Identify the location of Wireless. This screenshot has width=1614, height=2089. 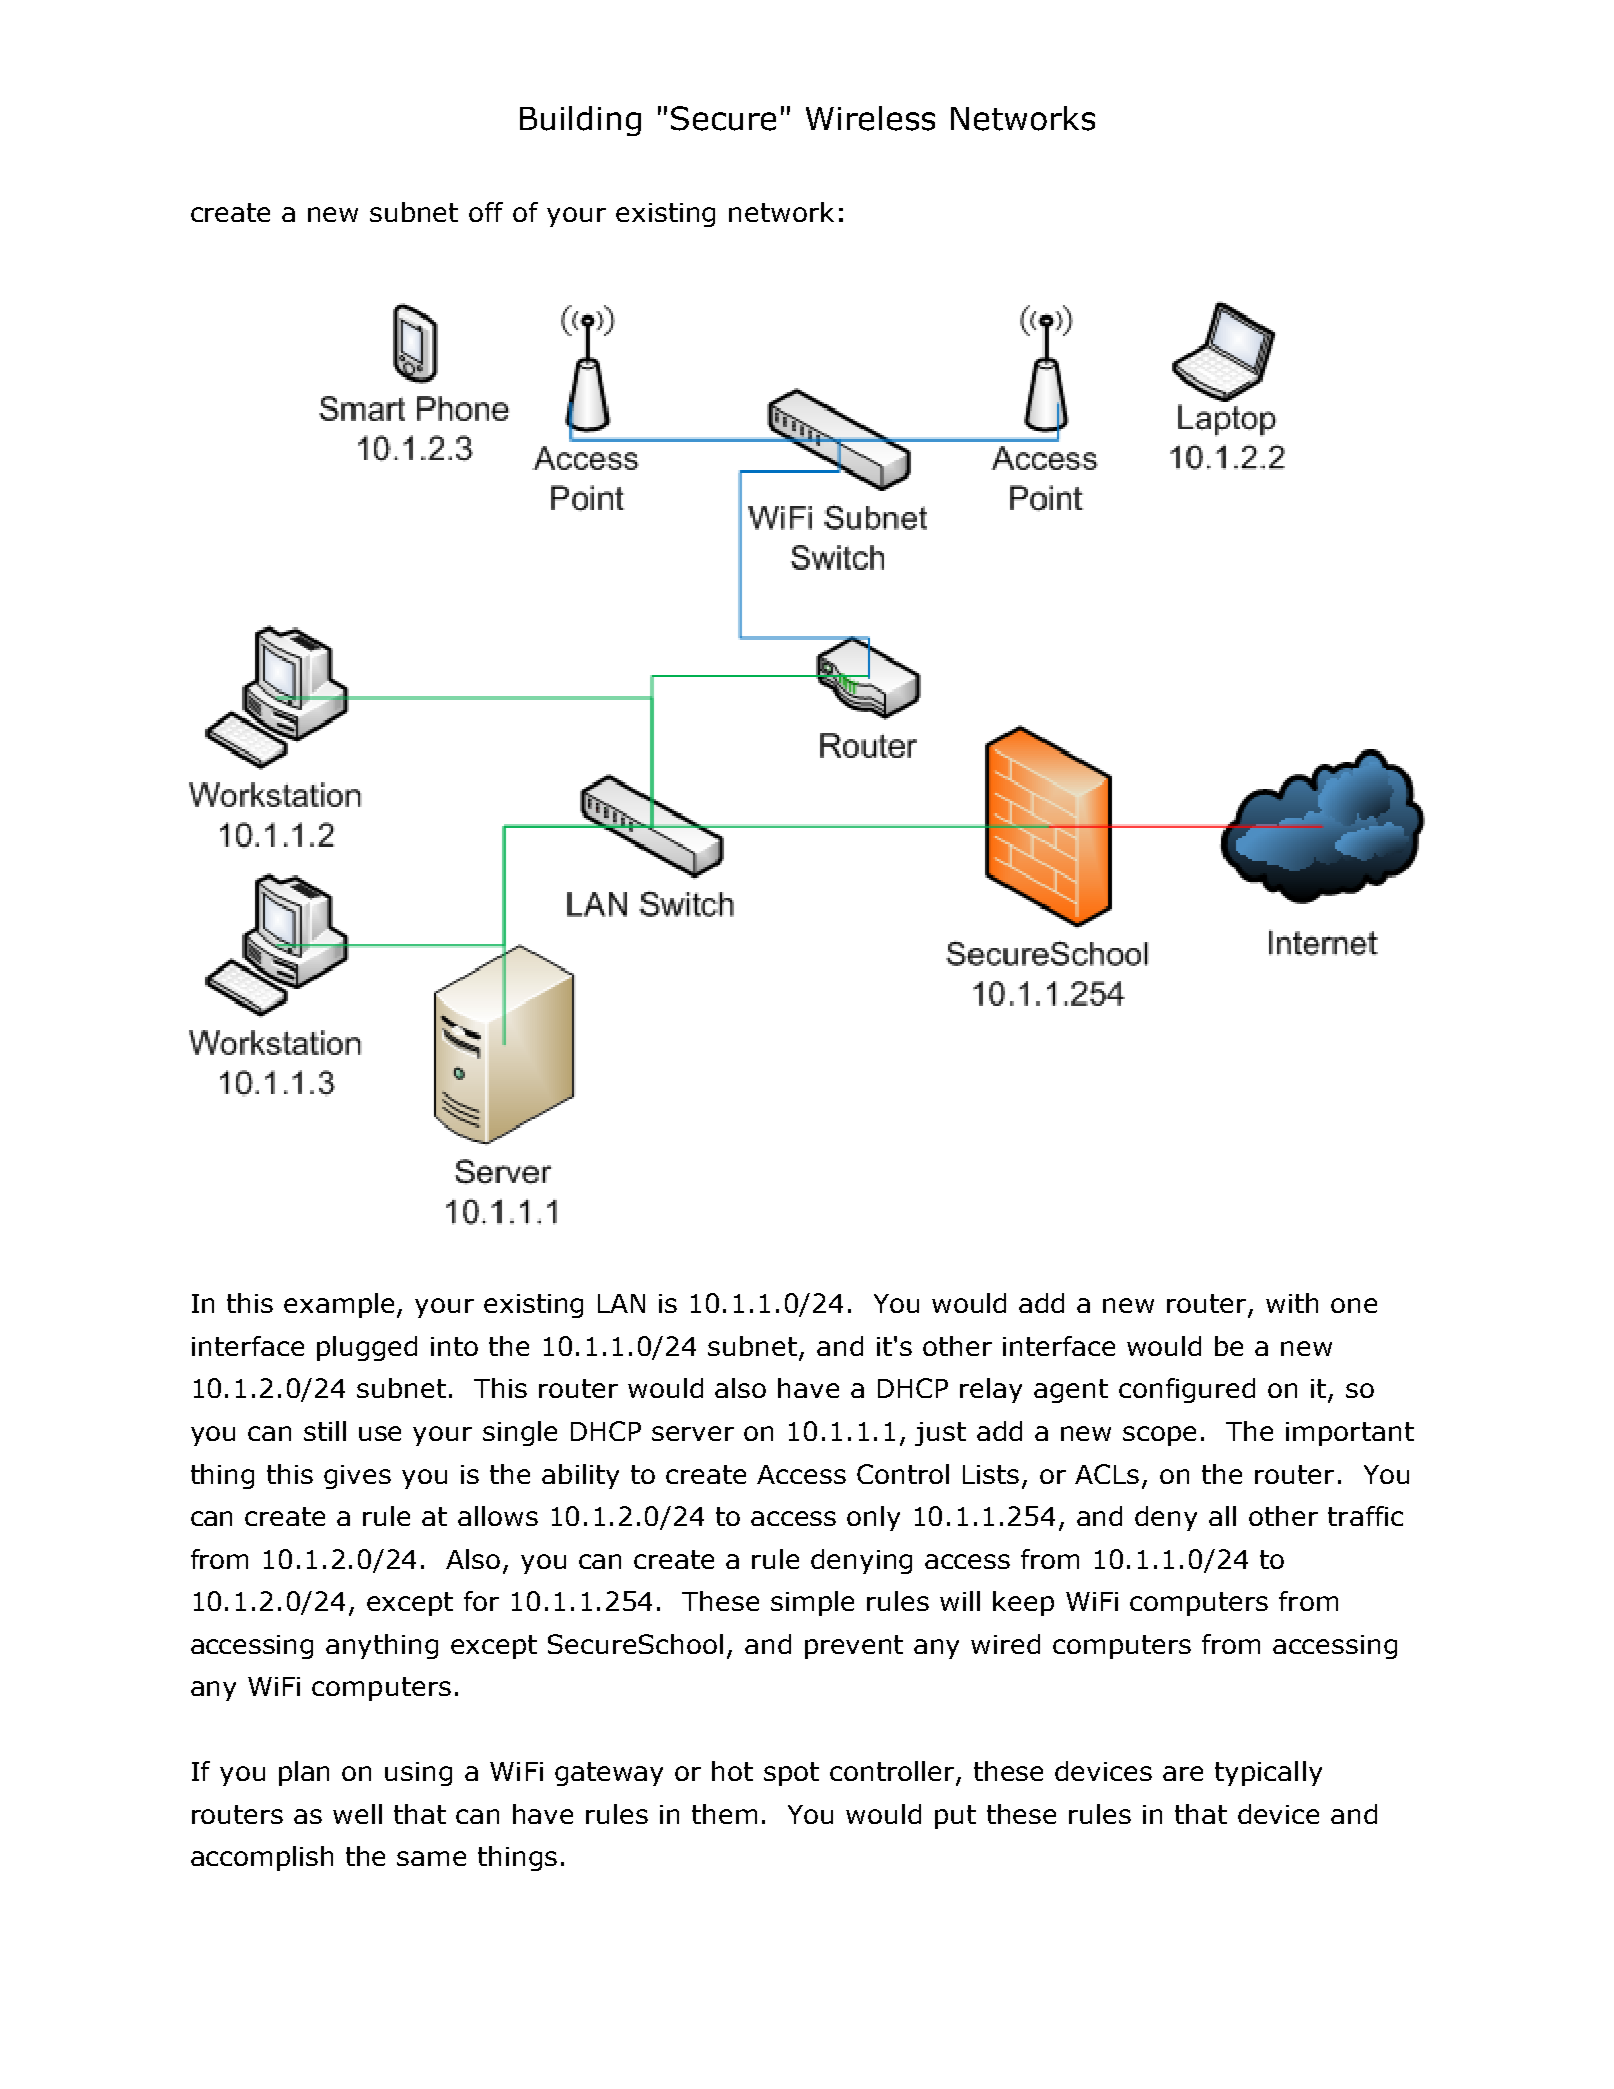
(870, 118).
